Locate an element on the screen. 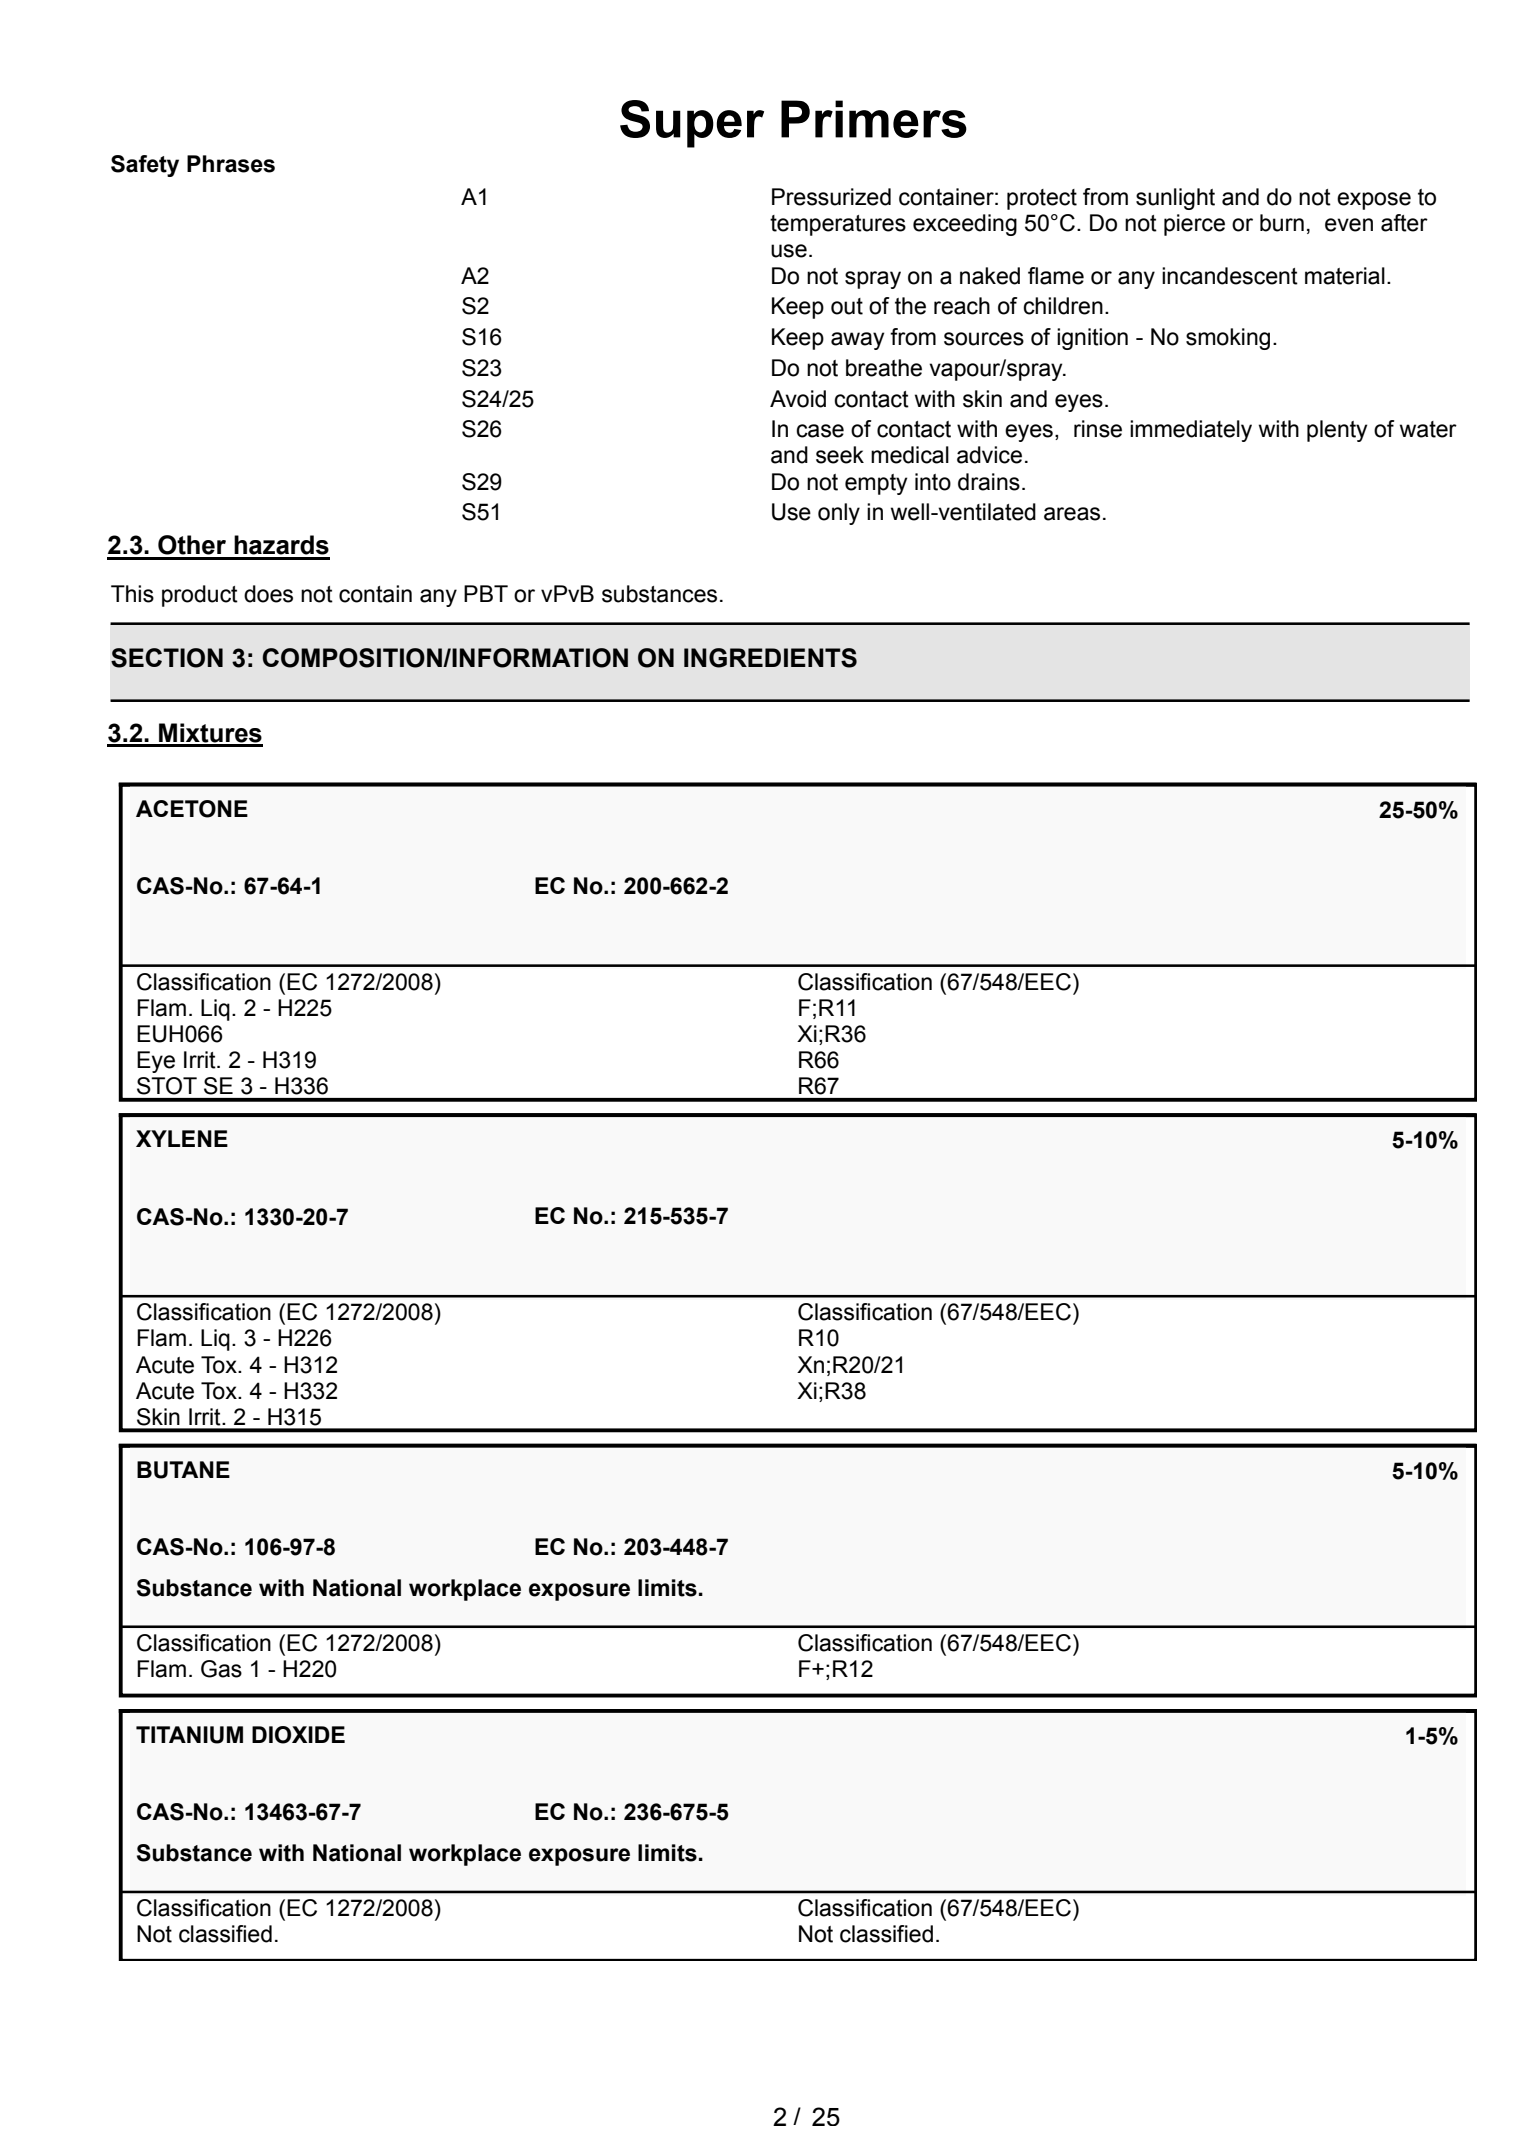  drains is located at coordinates (989, 482).
